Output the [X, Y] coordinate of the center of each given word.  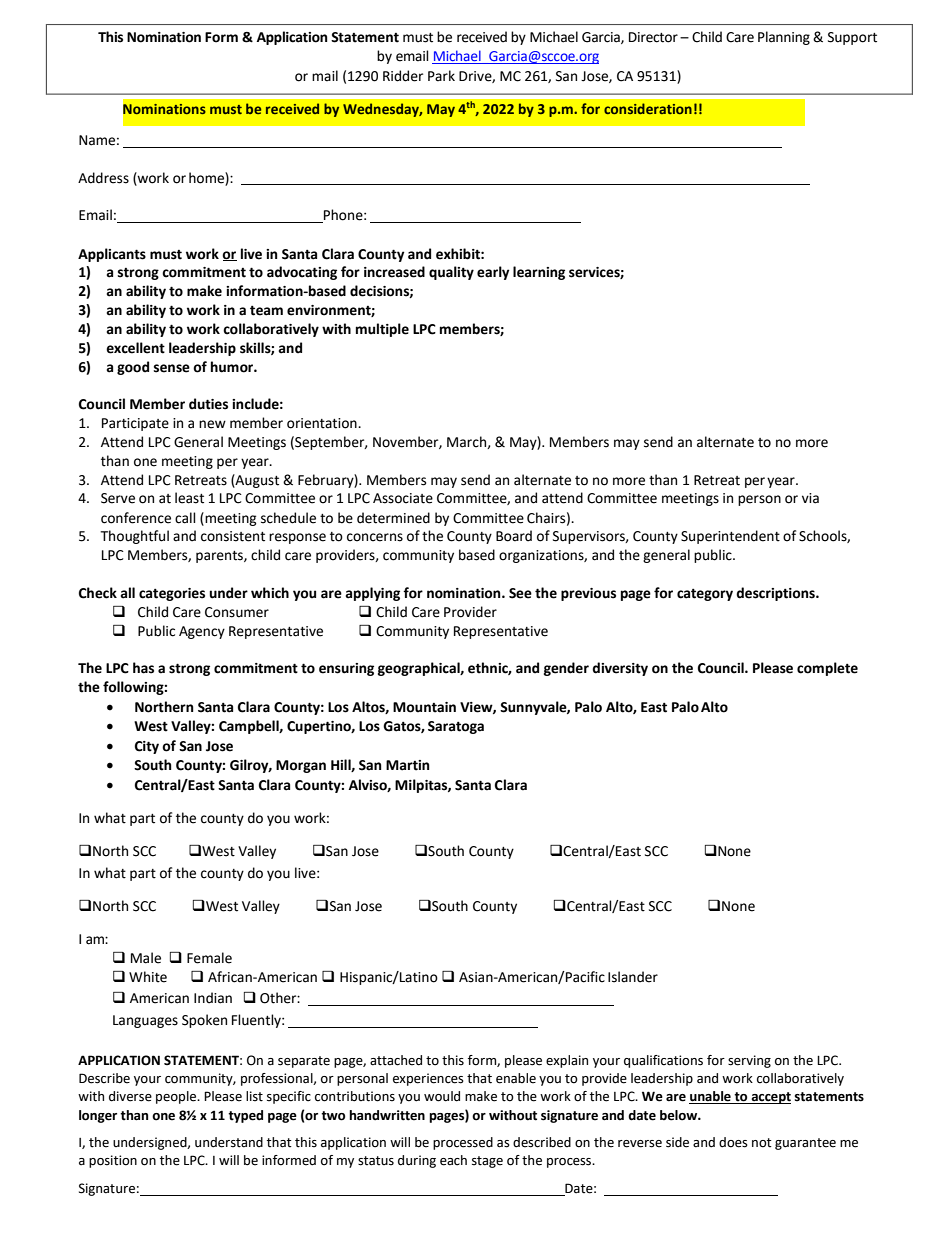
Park [441, 76]
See [520, 593]
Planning [784, 38]
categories [172, 594]
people [177, 1097]
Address [103, 178]
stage [487, 1162]
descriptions [776, 594]
